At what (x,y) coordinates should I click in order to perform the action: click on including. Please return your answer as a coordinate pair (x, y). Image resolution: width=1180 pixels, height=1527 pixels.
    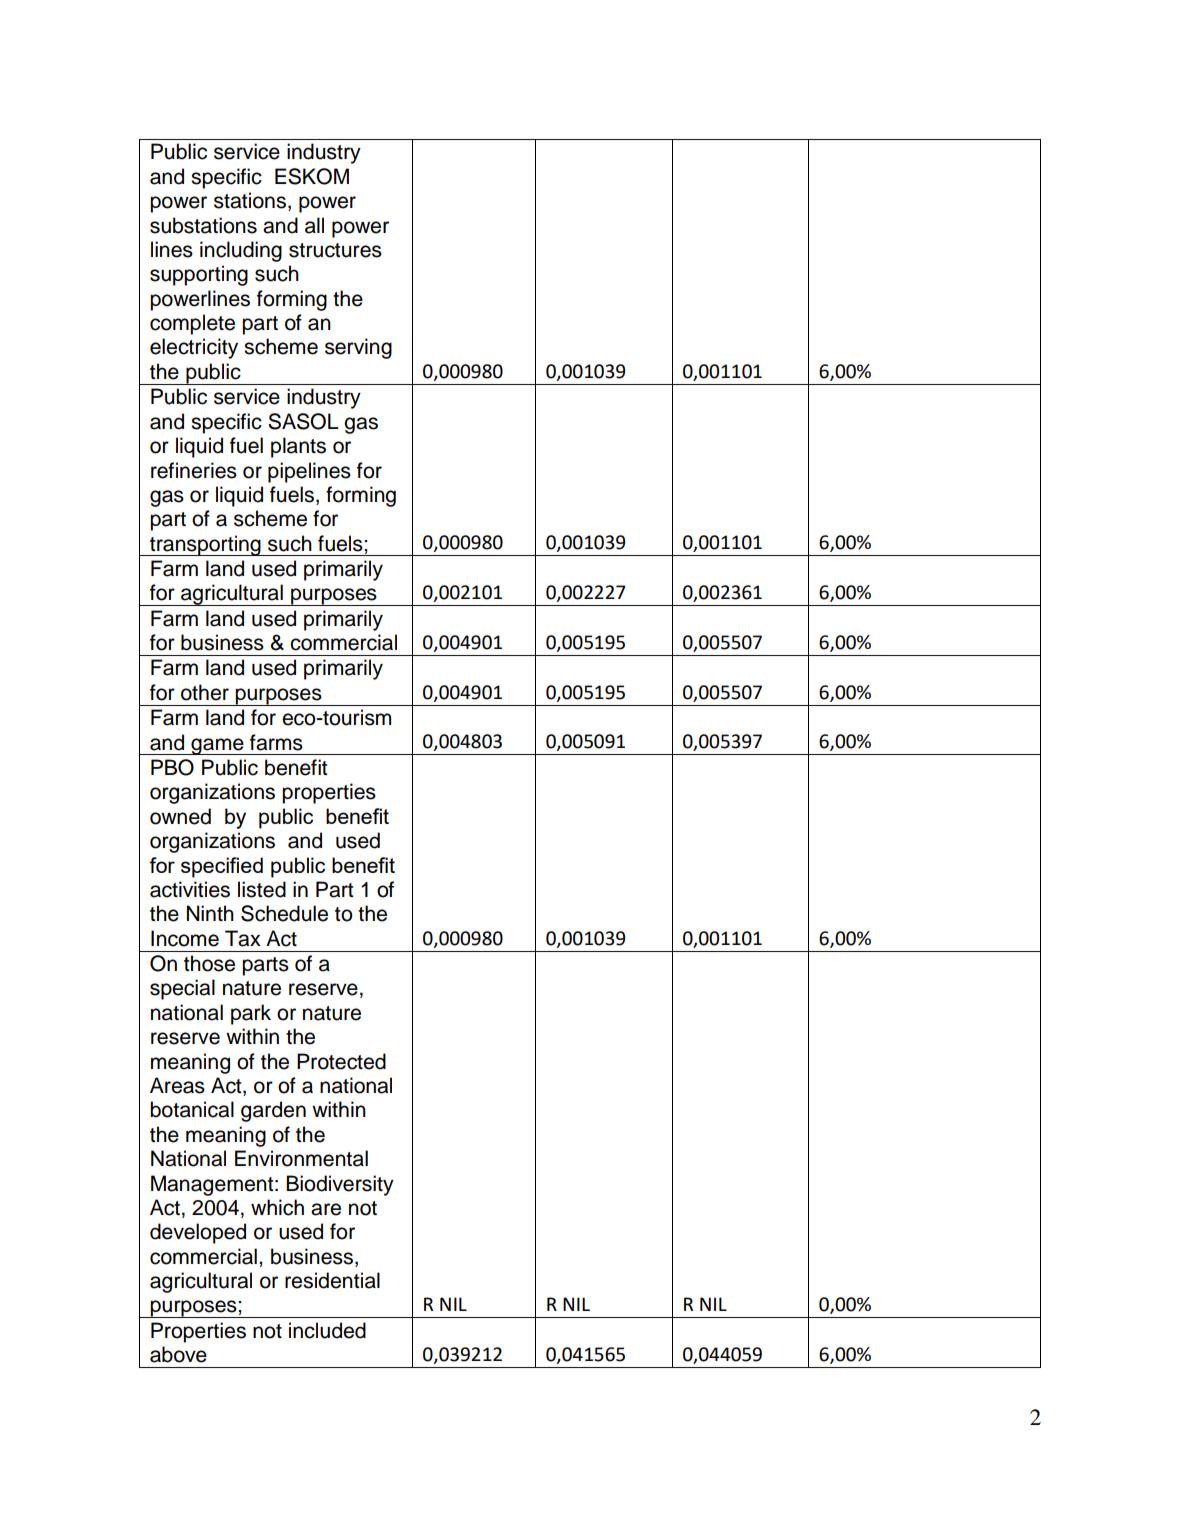
    Looking at the image, I should click on (241, 251).
